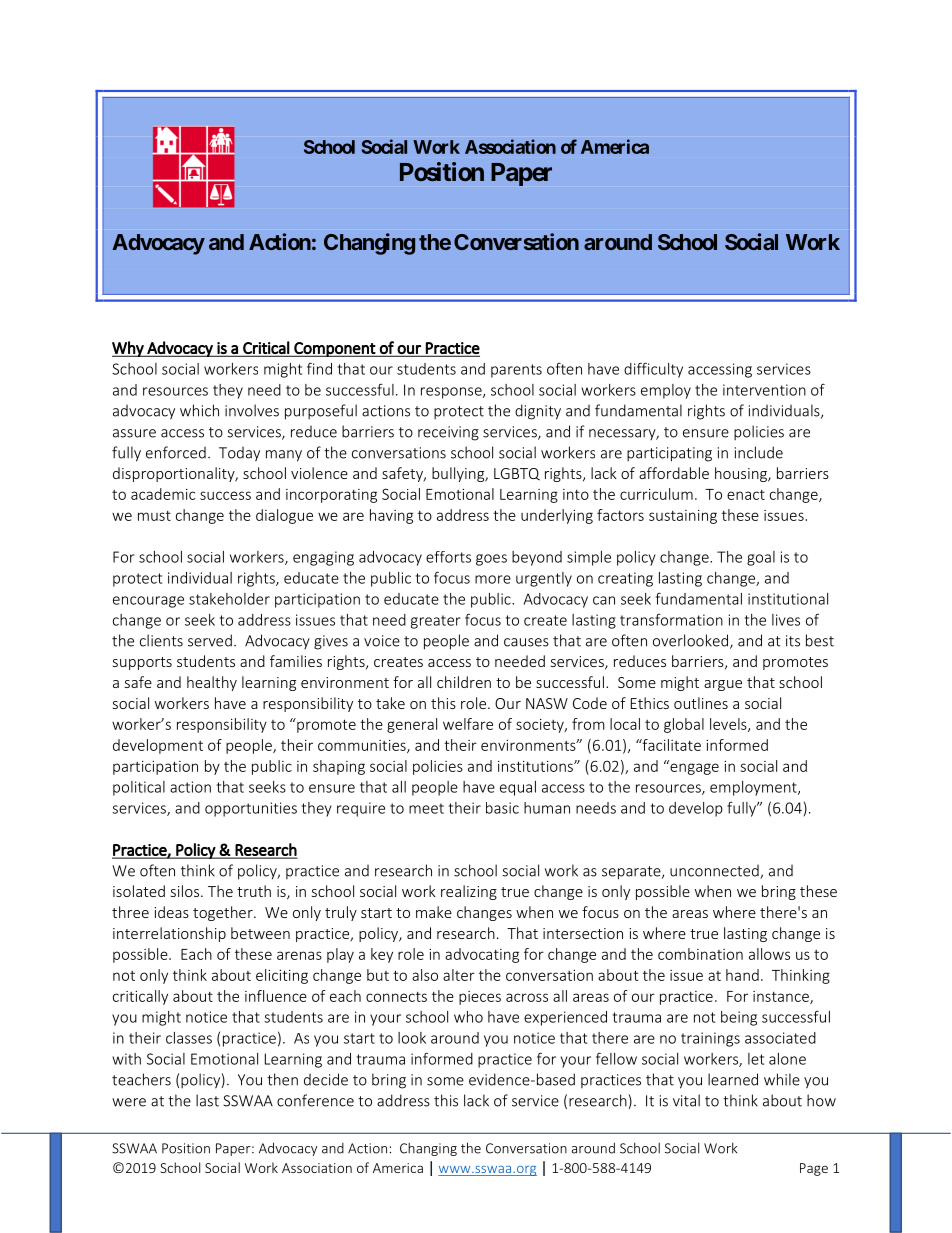  Describe the element at coordinates (139, 788) in the screenshot. I see `political` at that location.
